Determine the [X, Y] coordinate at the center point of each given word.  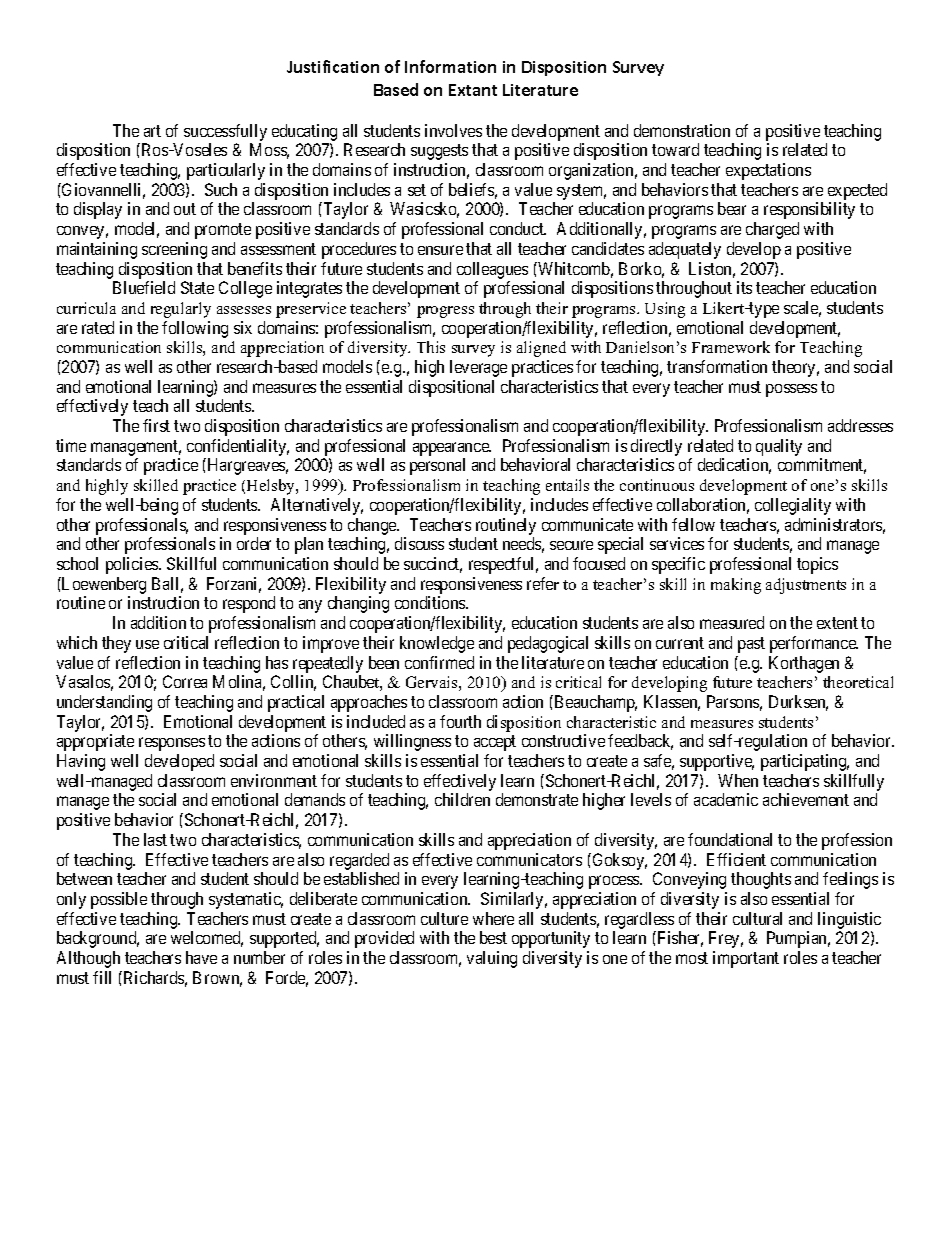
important [746, 959]
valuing [492, 959]
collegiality [793, 506]
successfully [224, 134]
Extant [473, 90]
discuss [419, 543]
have [201, 957]
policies [133, 565]
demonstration [682, 130]
